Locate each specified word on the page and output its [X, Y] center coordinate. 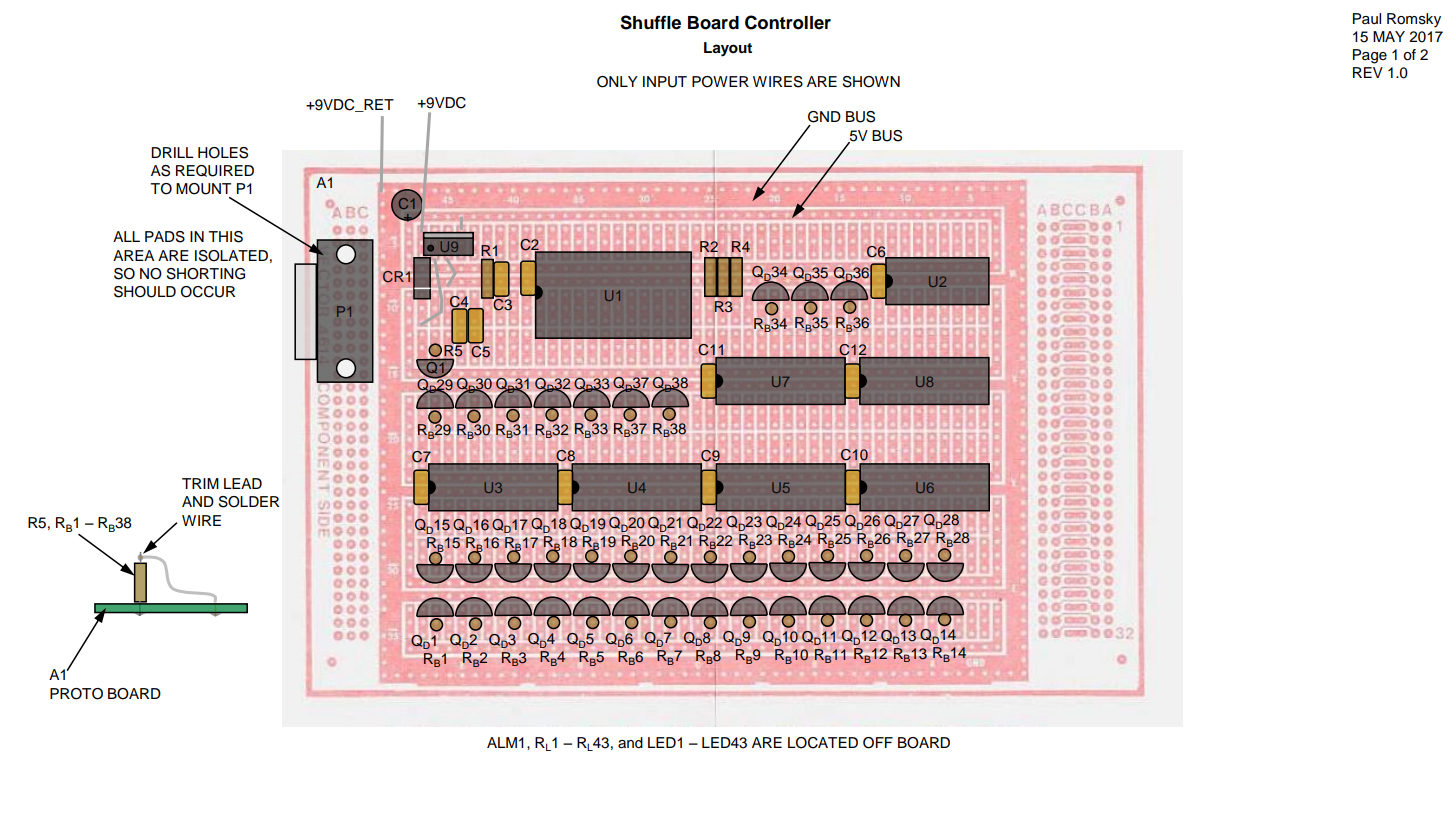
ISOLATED [231, 256]
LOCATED [823, 743]
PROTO [76, 694]
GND [824, 117]
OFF [878, 743]
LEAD [243, 483]
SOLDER [248, 502]
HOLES [223, 153]
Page [1370, 56]
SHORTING [206, 274]
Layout [728, 49]
